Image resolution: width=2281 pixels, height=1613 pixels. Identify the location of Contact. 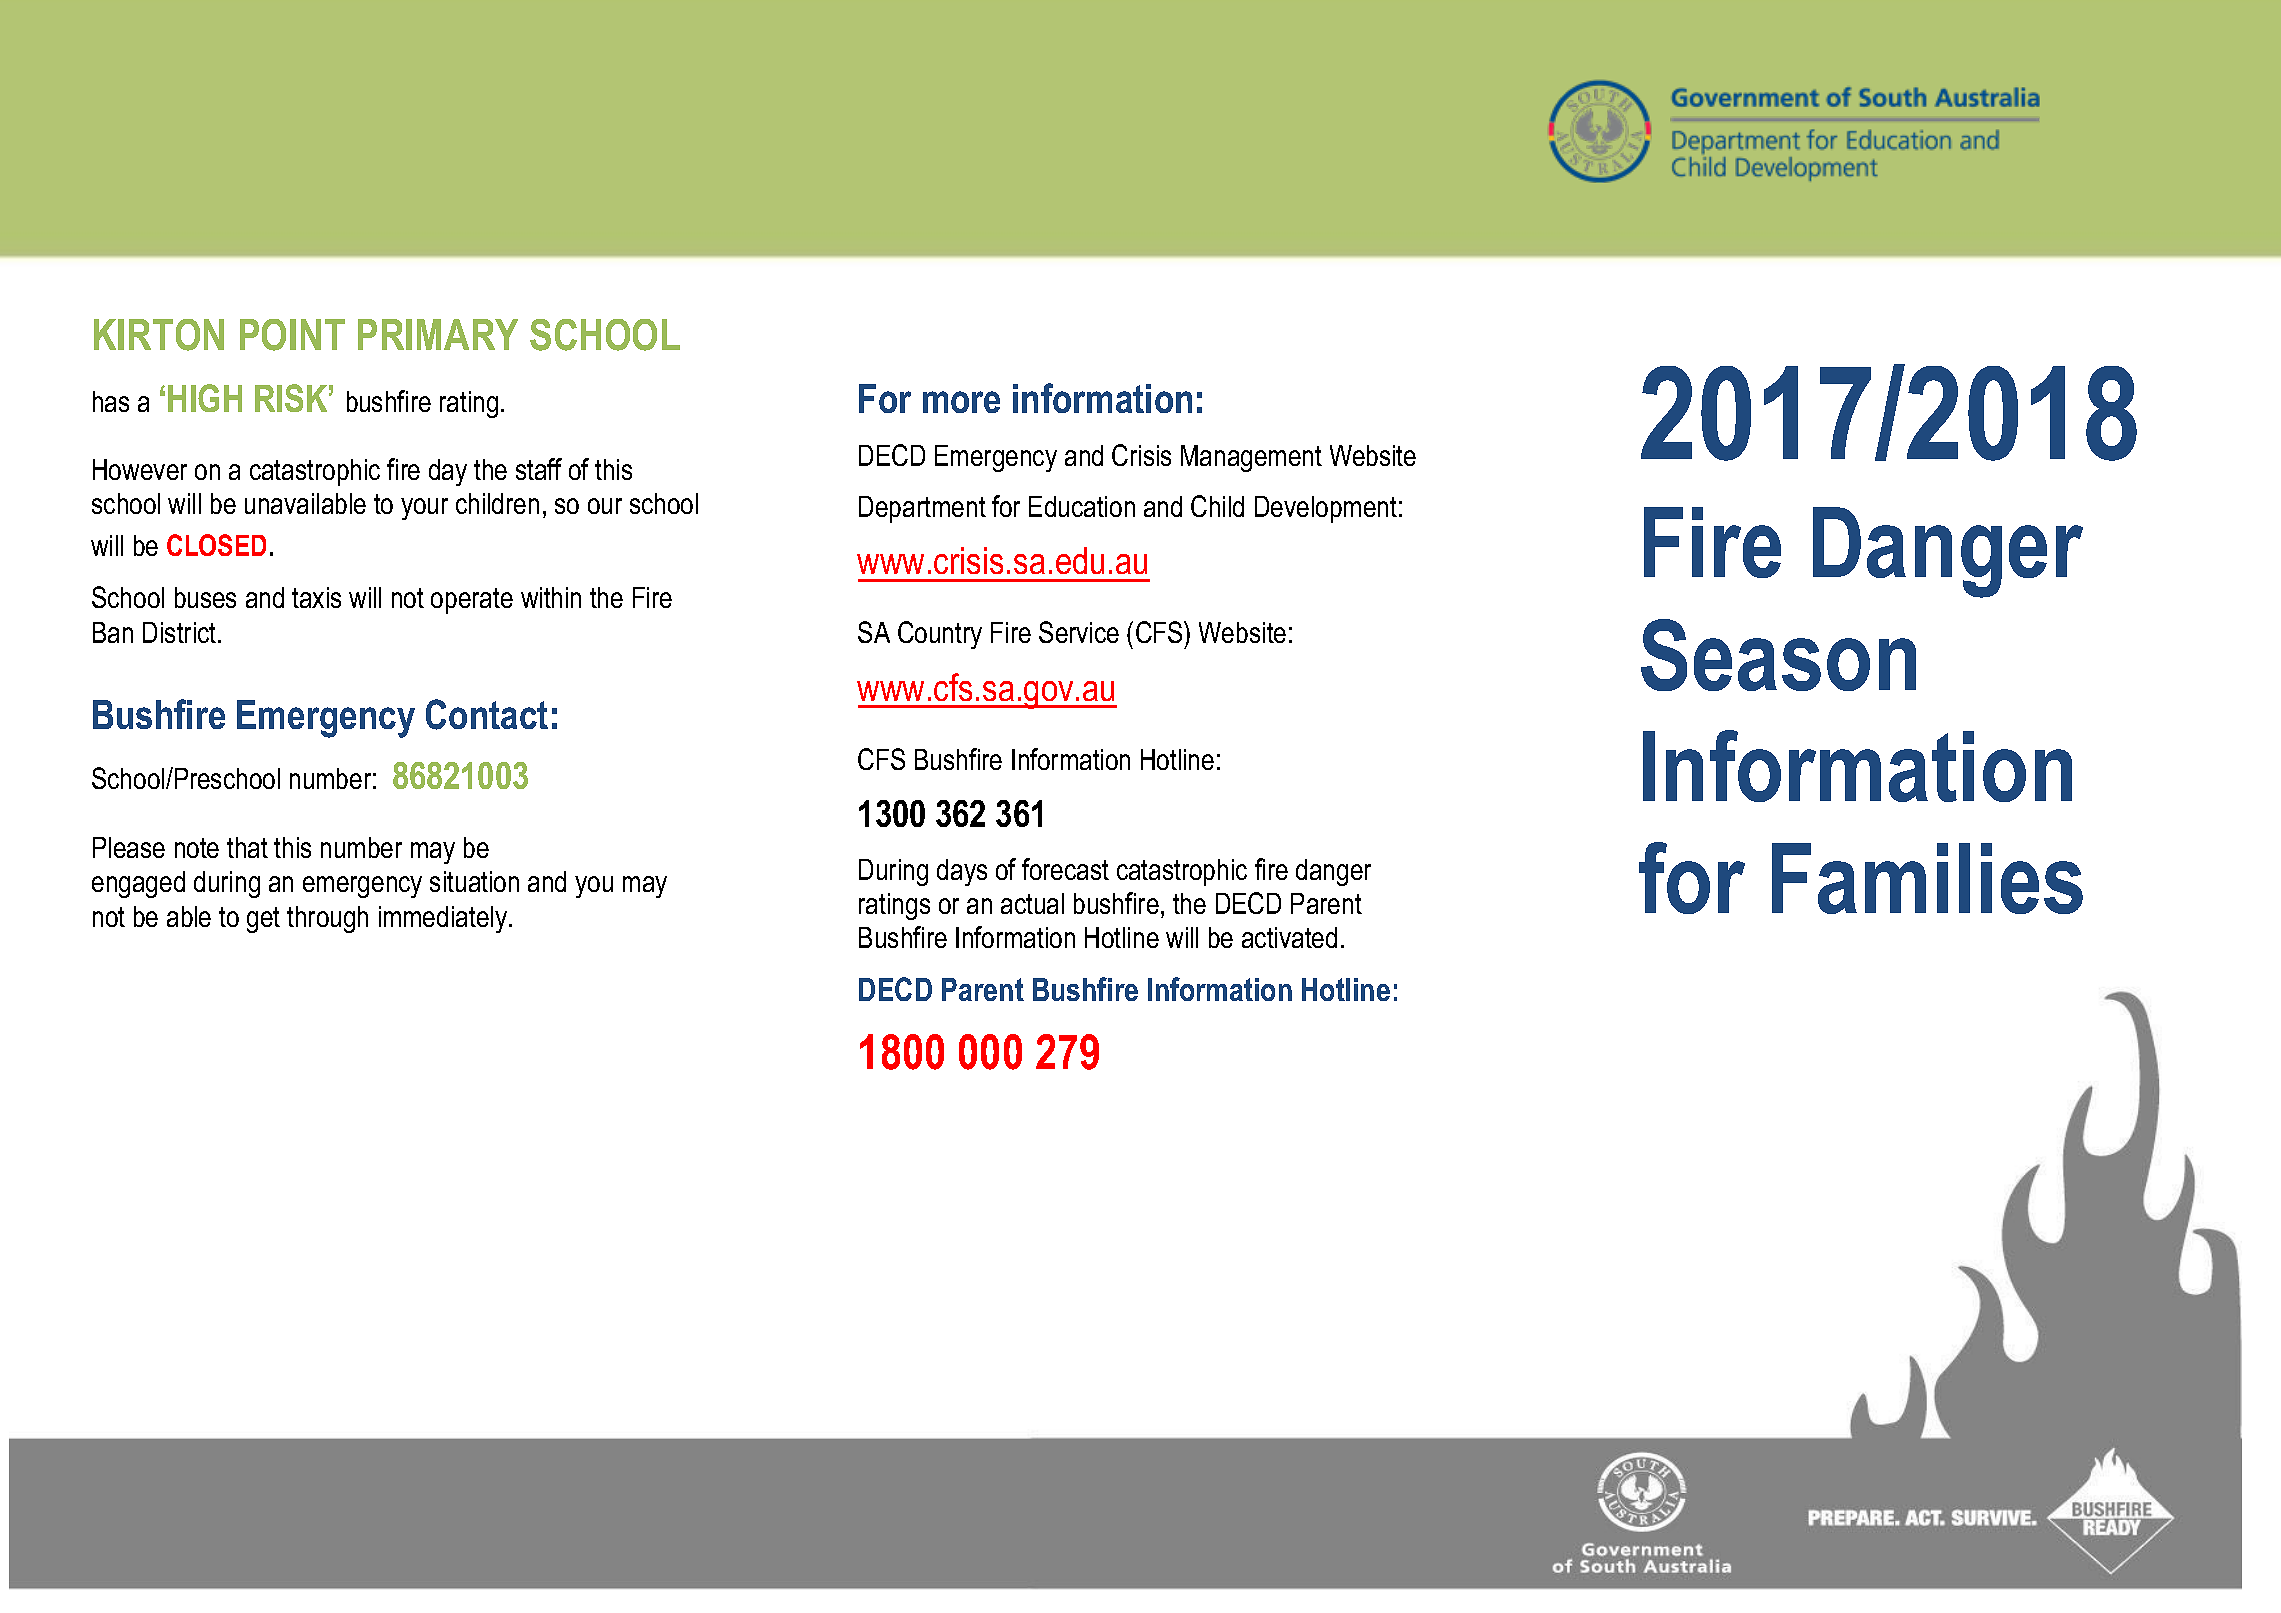
(487, 714).
